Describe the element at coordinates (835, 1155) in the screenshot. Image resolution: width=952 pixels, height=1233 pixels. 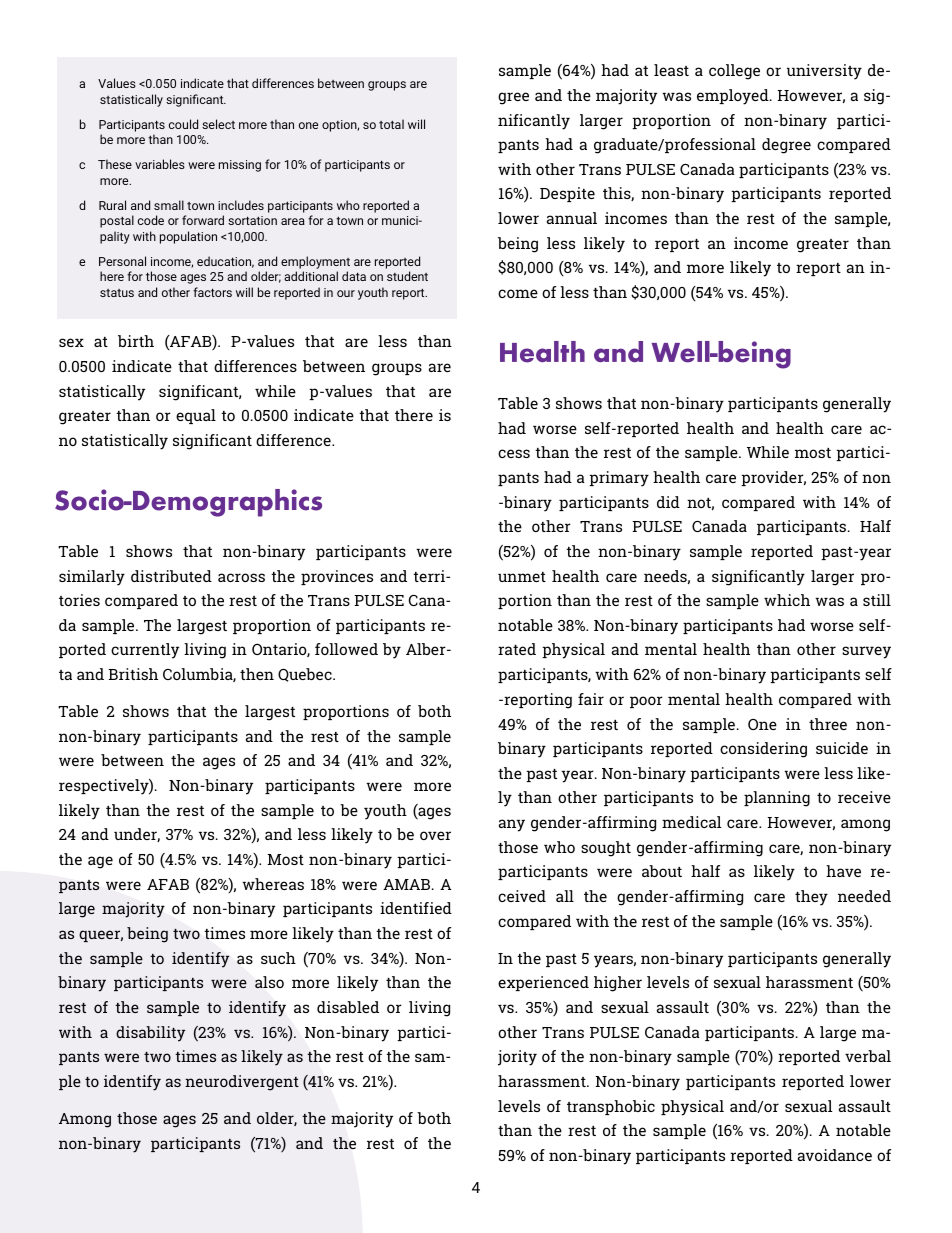
I see `avoidance` at that location.
